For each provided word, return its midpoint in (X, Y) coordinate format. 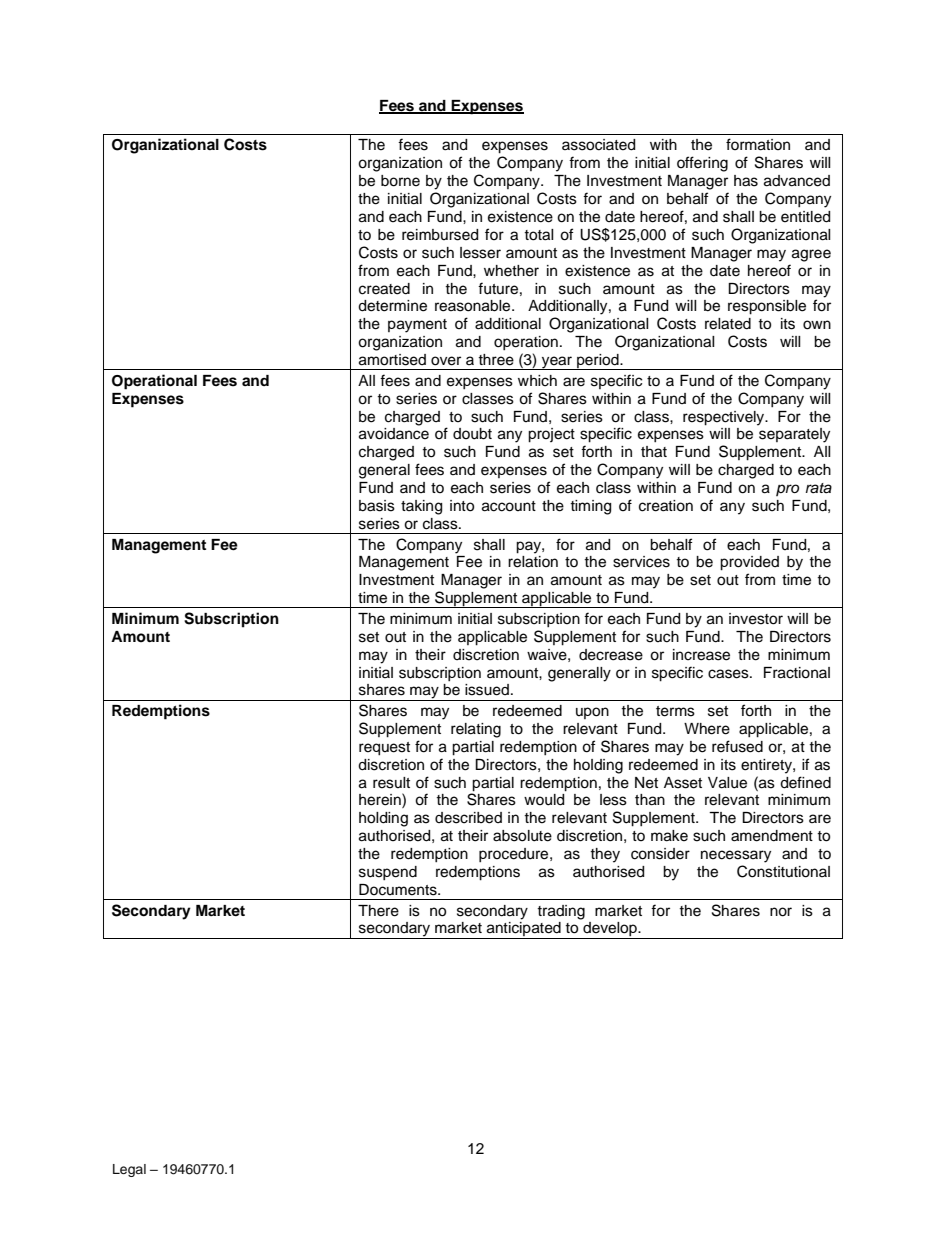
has (746, 181)
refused (737, 746)
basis (377, 506)
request (384, 749)
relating (476, 730)
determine (392, 306)
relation (533, 562)
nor (781, 912)
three (496, 360)
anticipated (523, 930)
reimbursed (440, 235)
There (378, 911)
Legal (129, 1170)
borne (400, 181)
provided (749, 563)
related (728, 324)
